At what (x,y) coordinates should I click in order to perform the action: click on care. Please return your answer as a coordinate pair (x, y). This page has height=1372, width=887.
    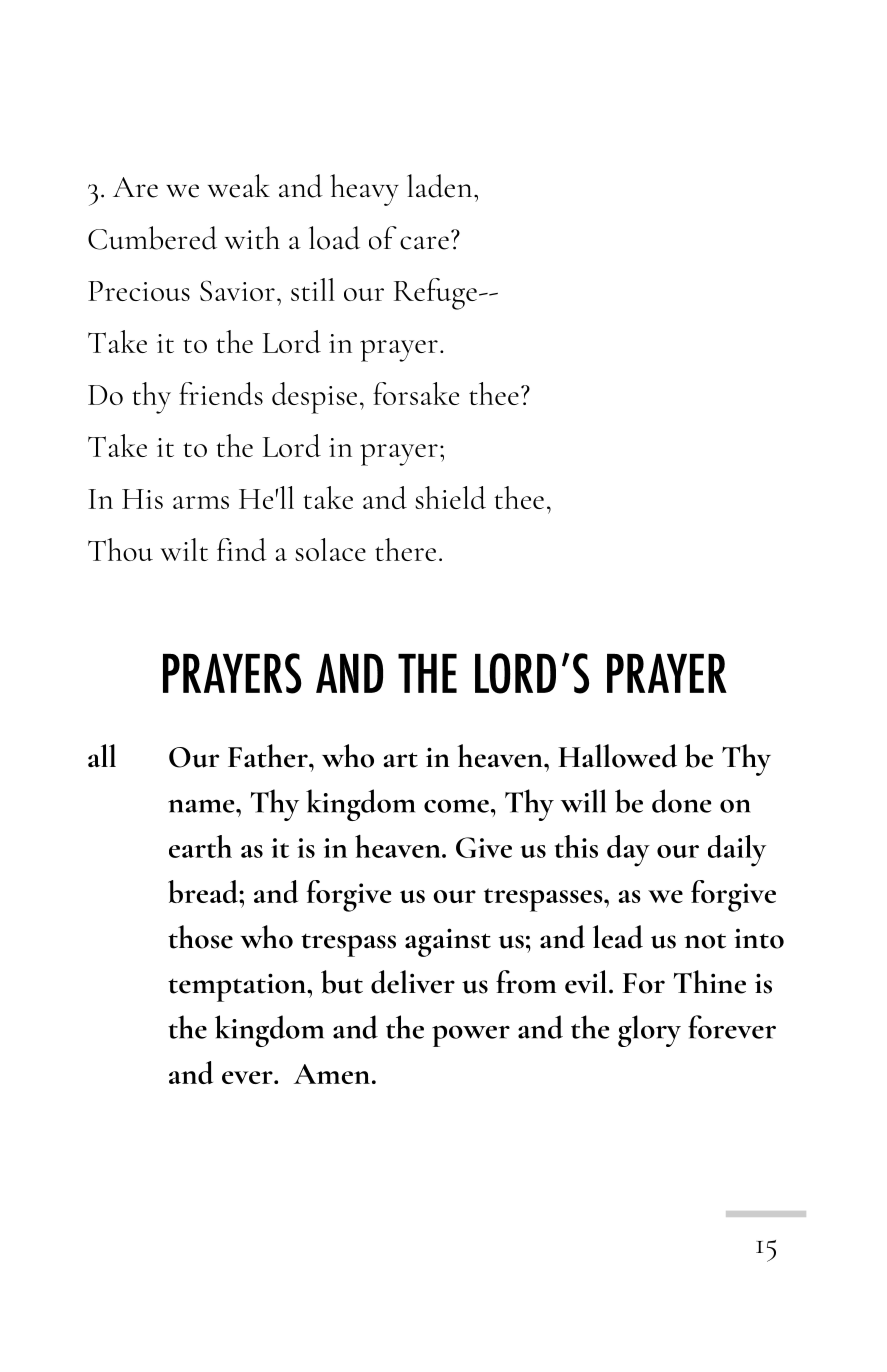
    Looking at the image, I should click on (424, 243).
